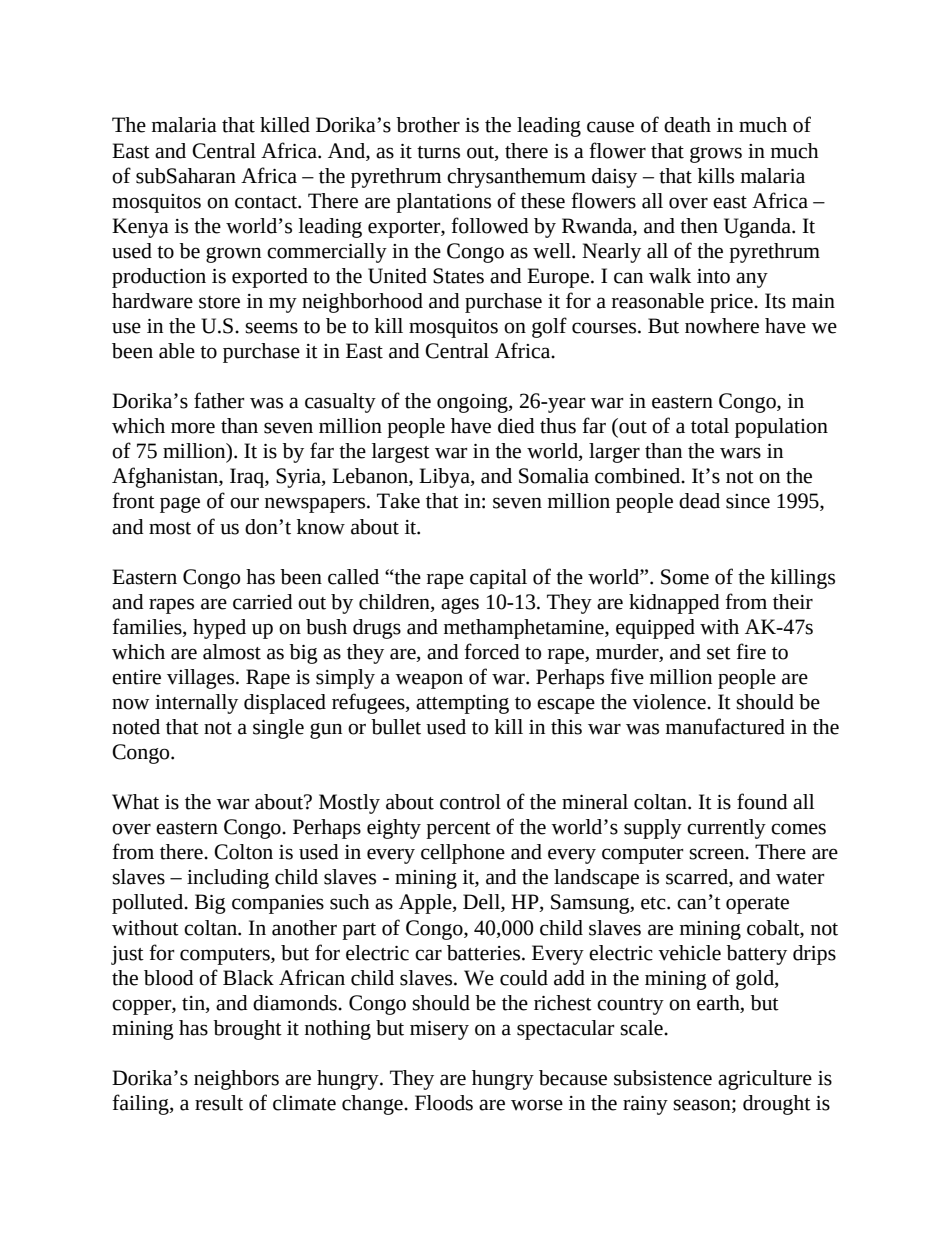 The height and width of the screenshot is (1233, 952). Describe the element at coordinates (445, 478) in the screenshot. I see `Libya` at that location.
